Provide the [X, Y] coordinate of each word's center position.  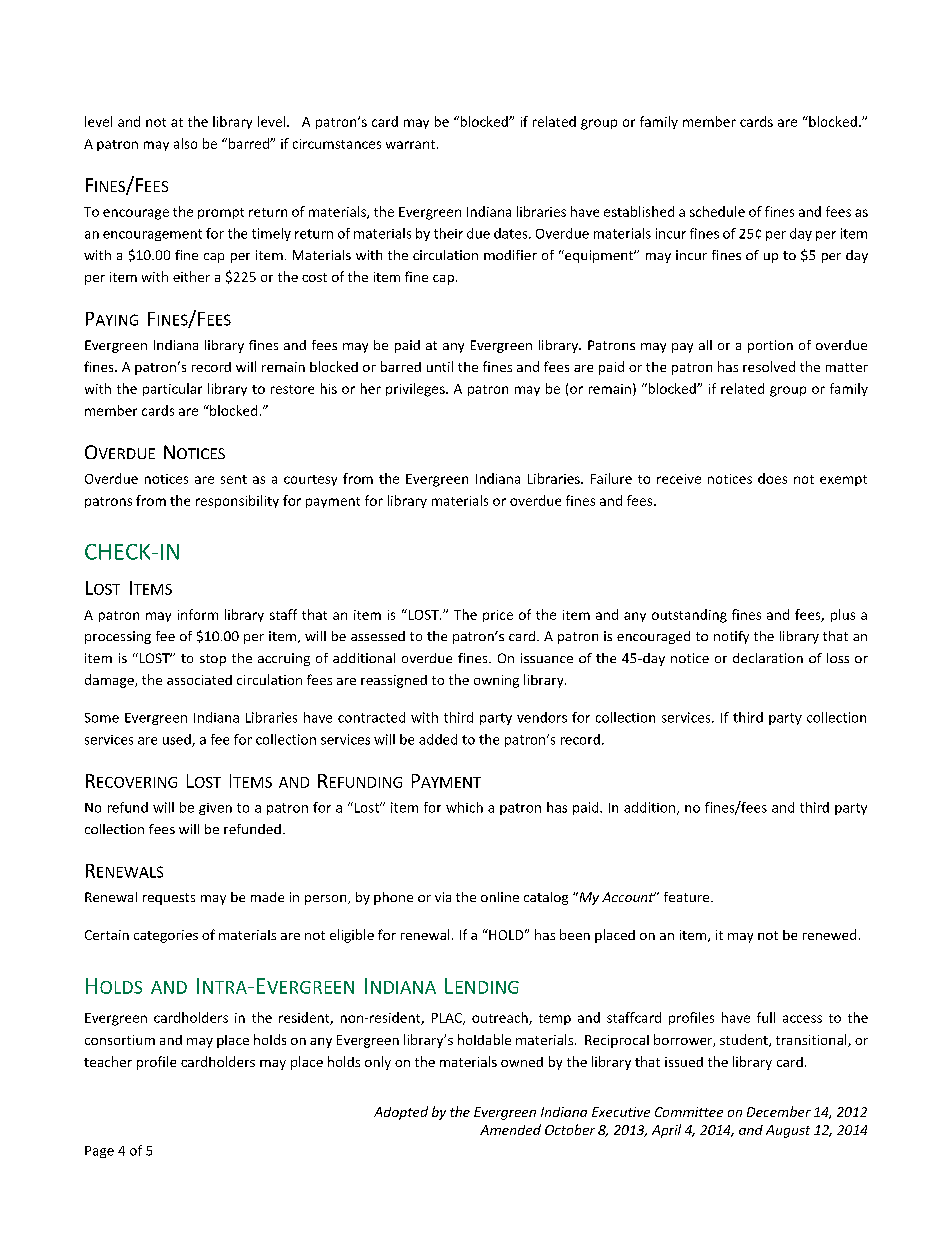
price [498, 616]
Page [99, 1152]
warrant [410, 144]
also [185, 143]
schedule [717, 211]
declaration [768, 658]
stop [213, 660]
